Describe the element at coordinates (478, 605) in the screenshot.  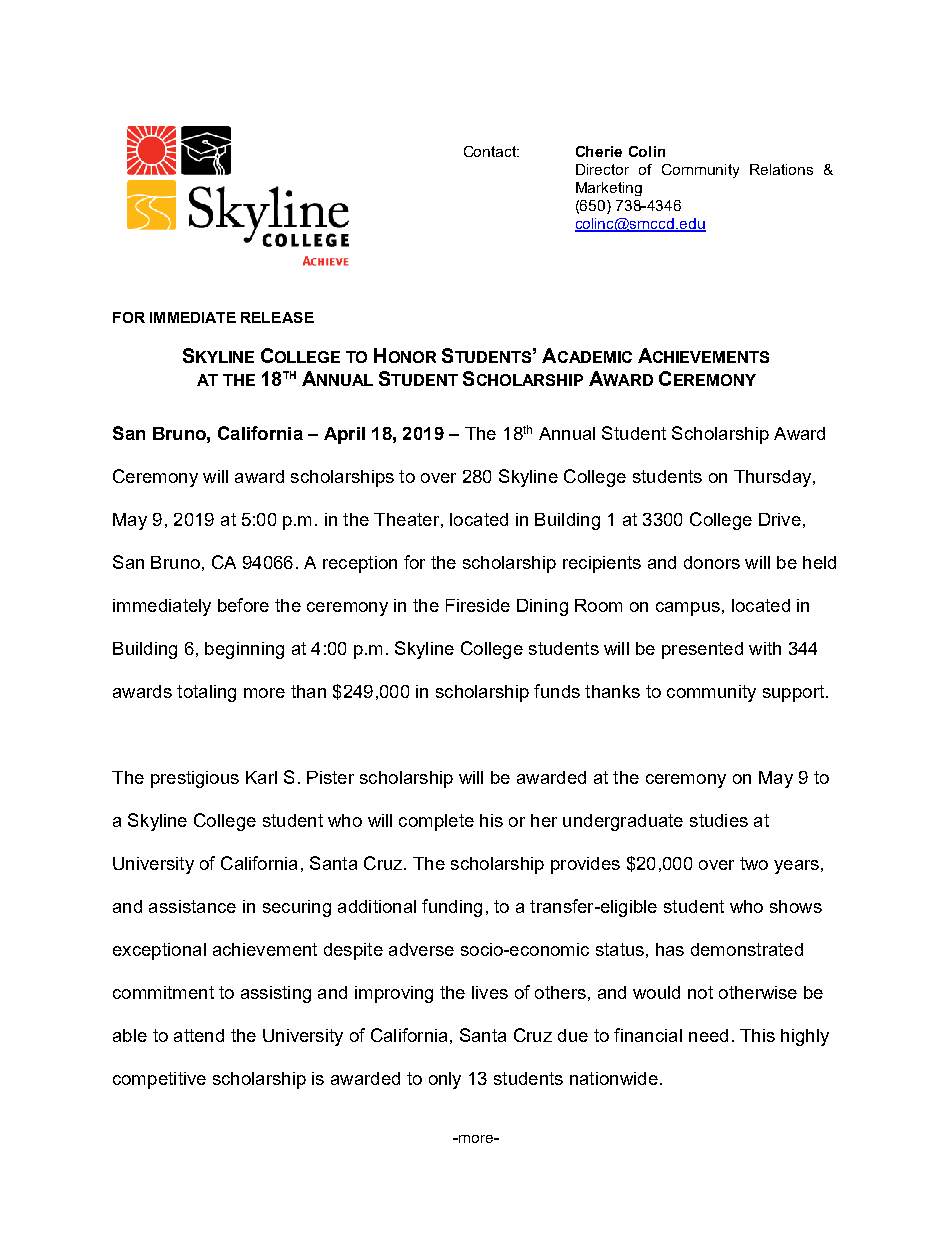
I see `Fireside` at that location.
